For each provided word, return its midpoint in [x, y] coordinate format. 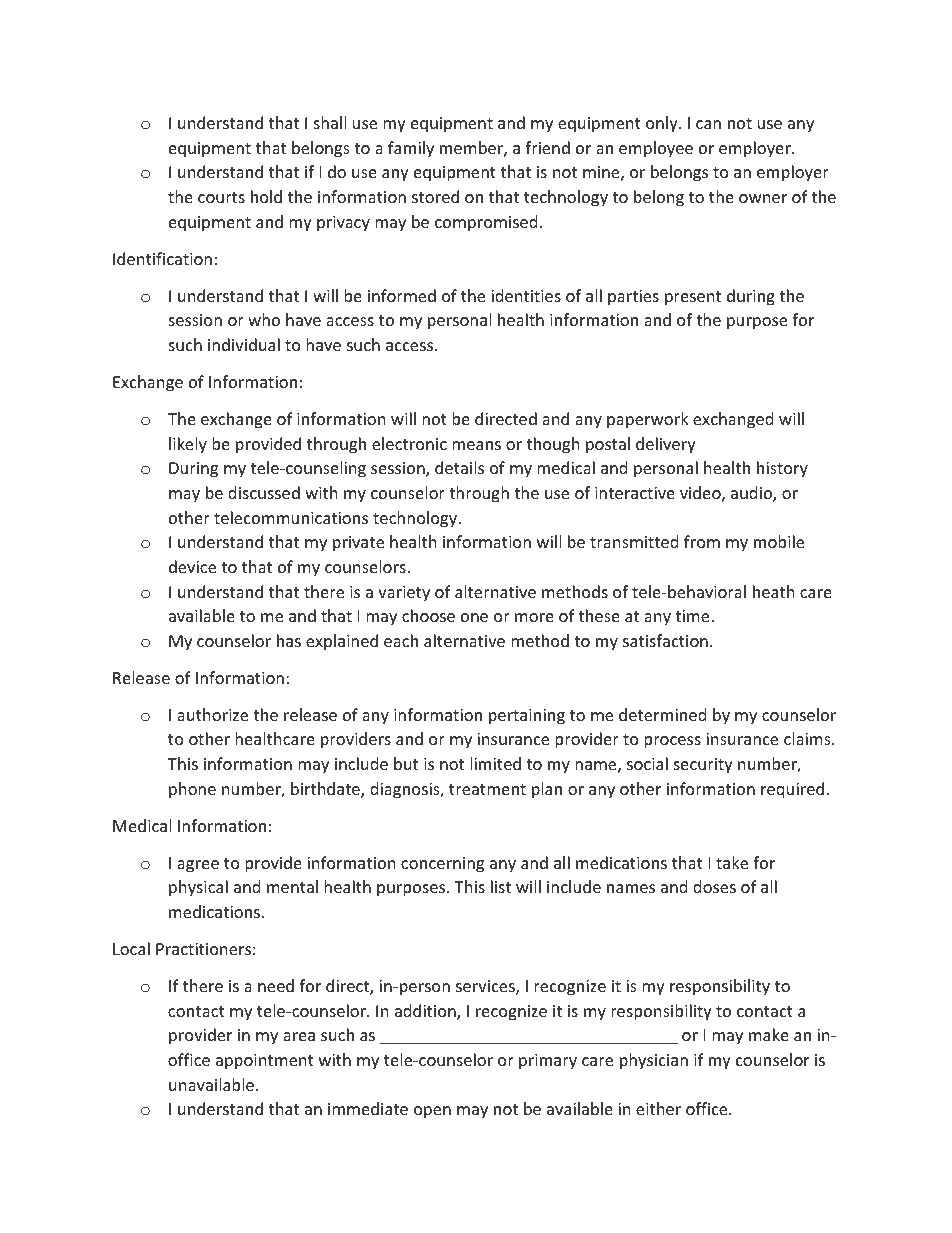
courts [221, 197]
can [708, 124]
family [411, 149]
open [432, 1112]
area [299, 1036]
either [658, 1108]
